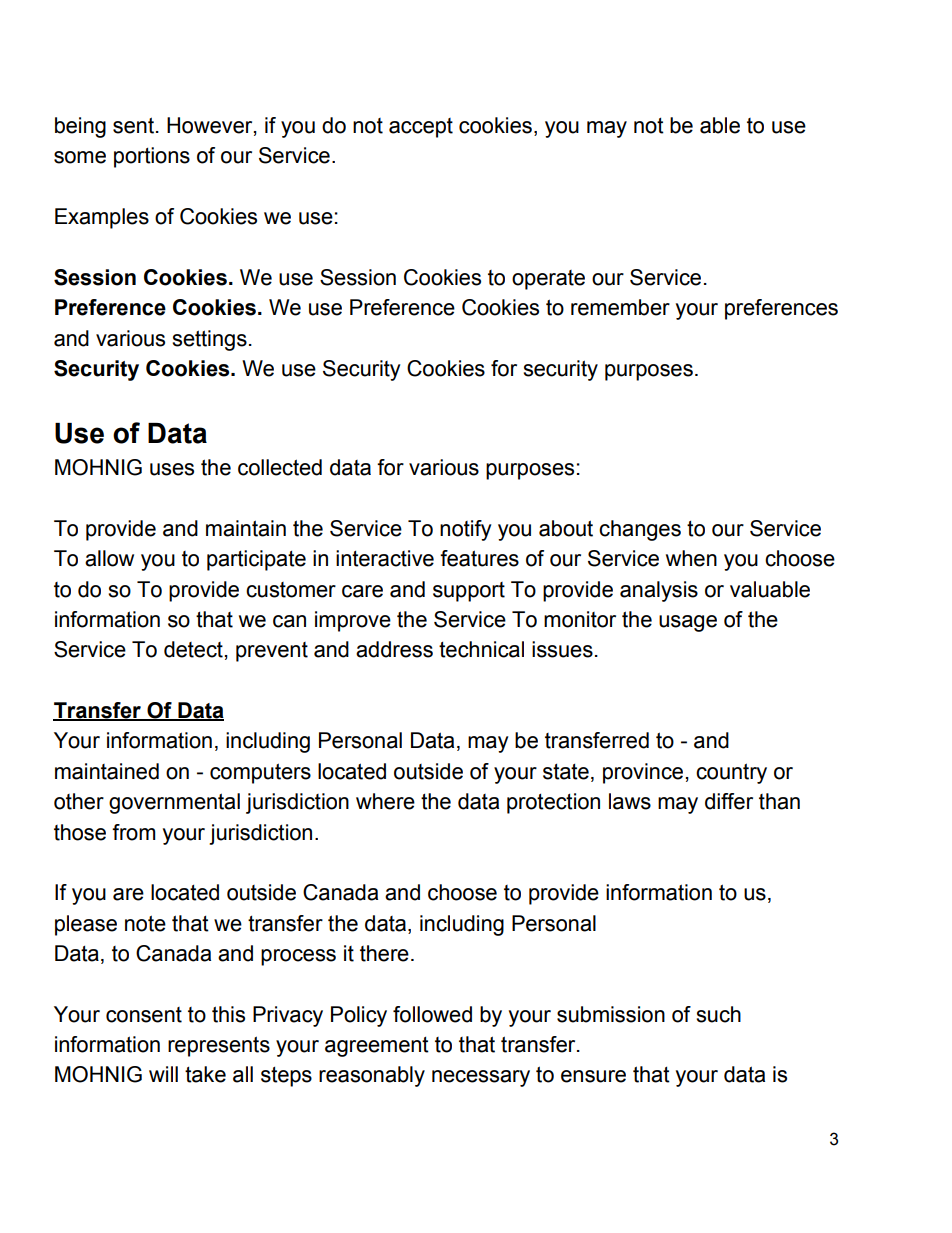 This screenshot has height=1233, width=952. Describe the element at coordinates (152, 157) in the screenshot. I see `portions` at that location.
